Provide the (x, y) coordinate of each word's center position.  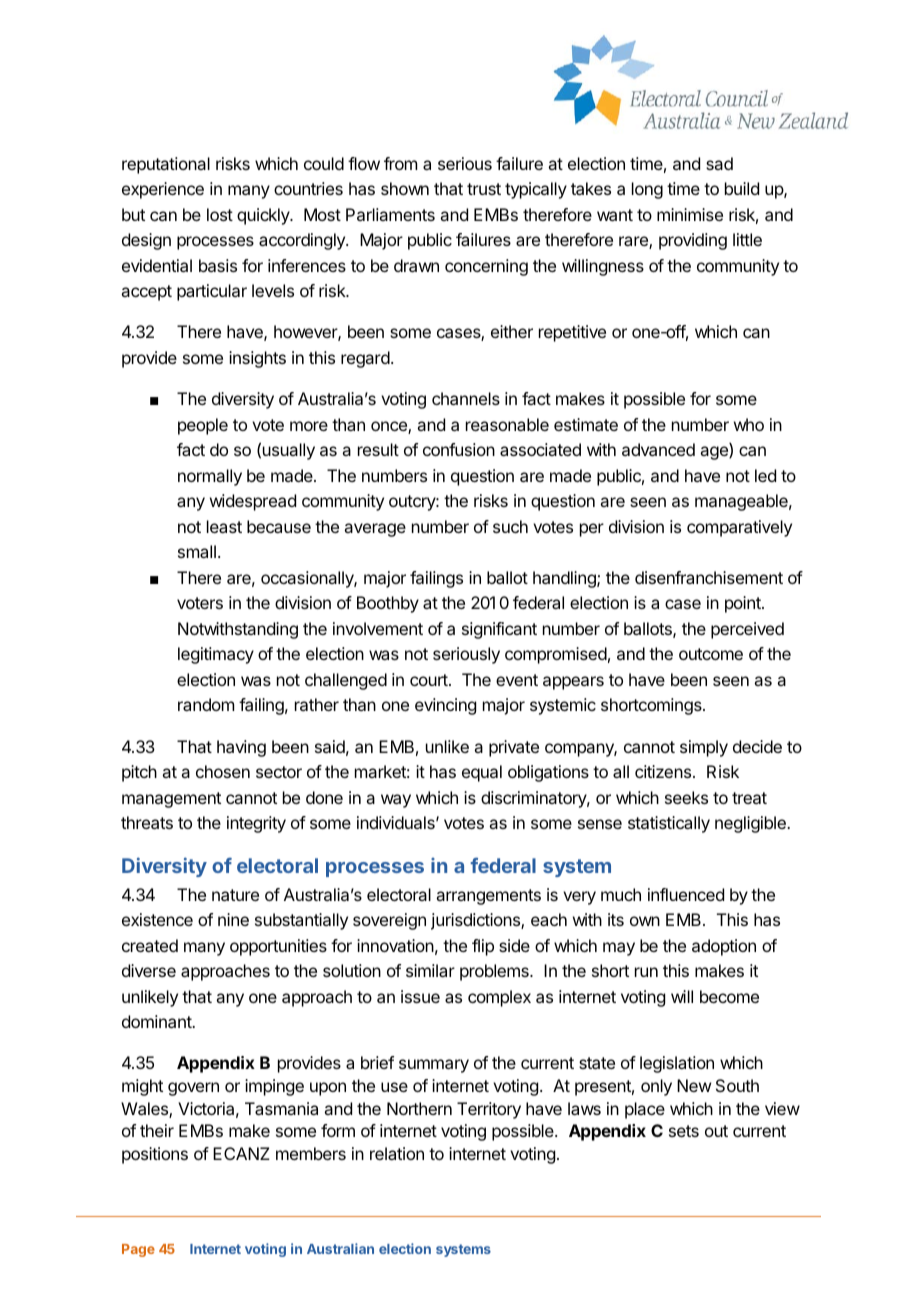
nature (235, 895)
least (224, 526)
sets (684, 1131)
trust (484, 189)
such (510, 526)
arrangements (488, 897)
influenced (686, 894)
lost (220, 214)
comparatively (739, 528)
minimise (690, 214)
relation (397, 1153)
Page (138, 1250)
